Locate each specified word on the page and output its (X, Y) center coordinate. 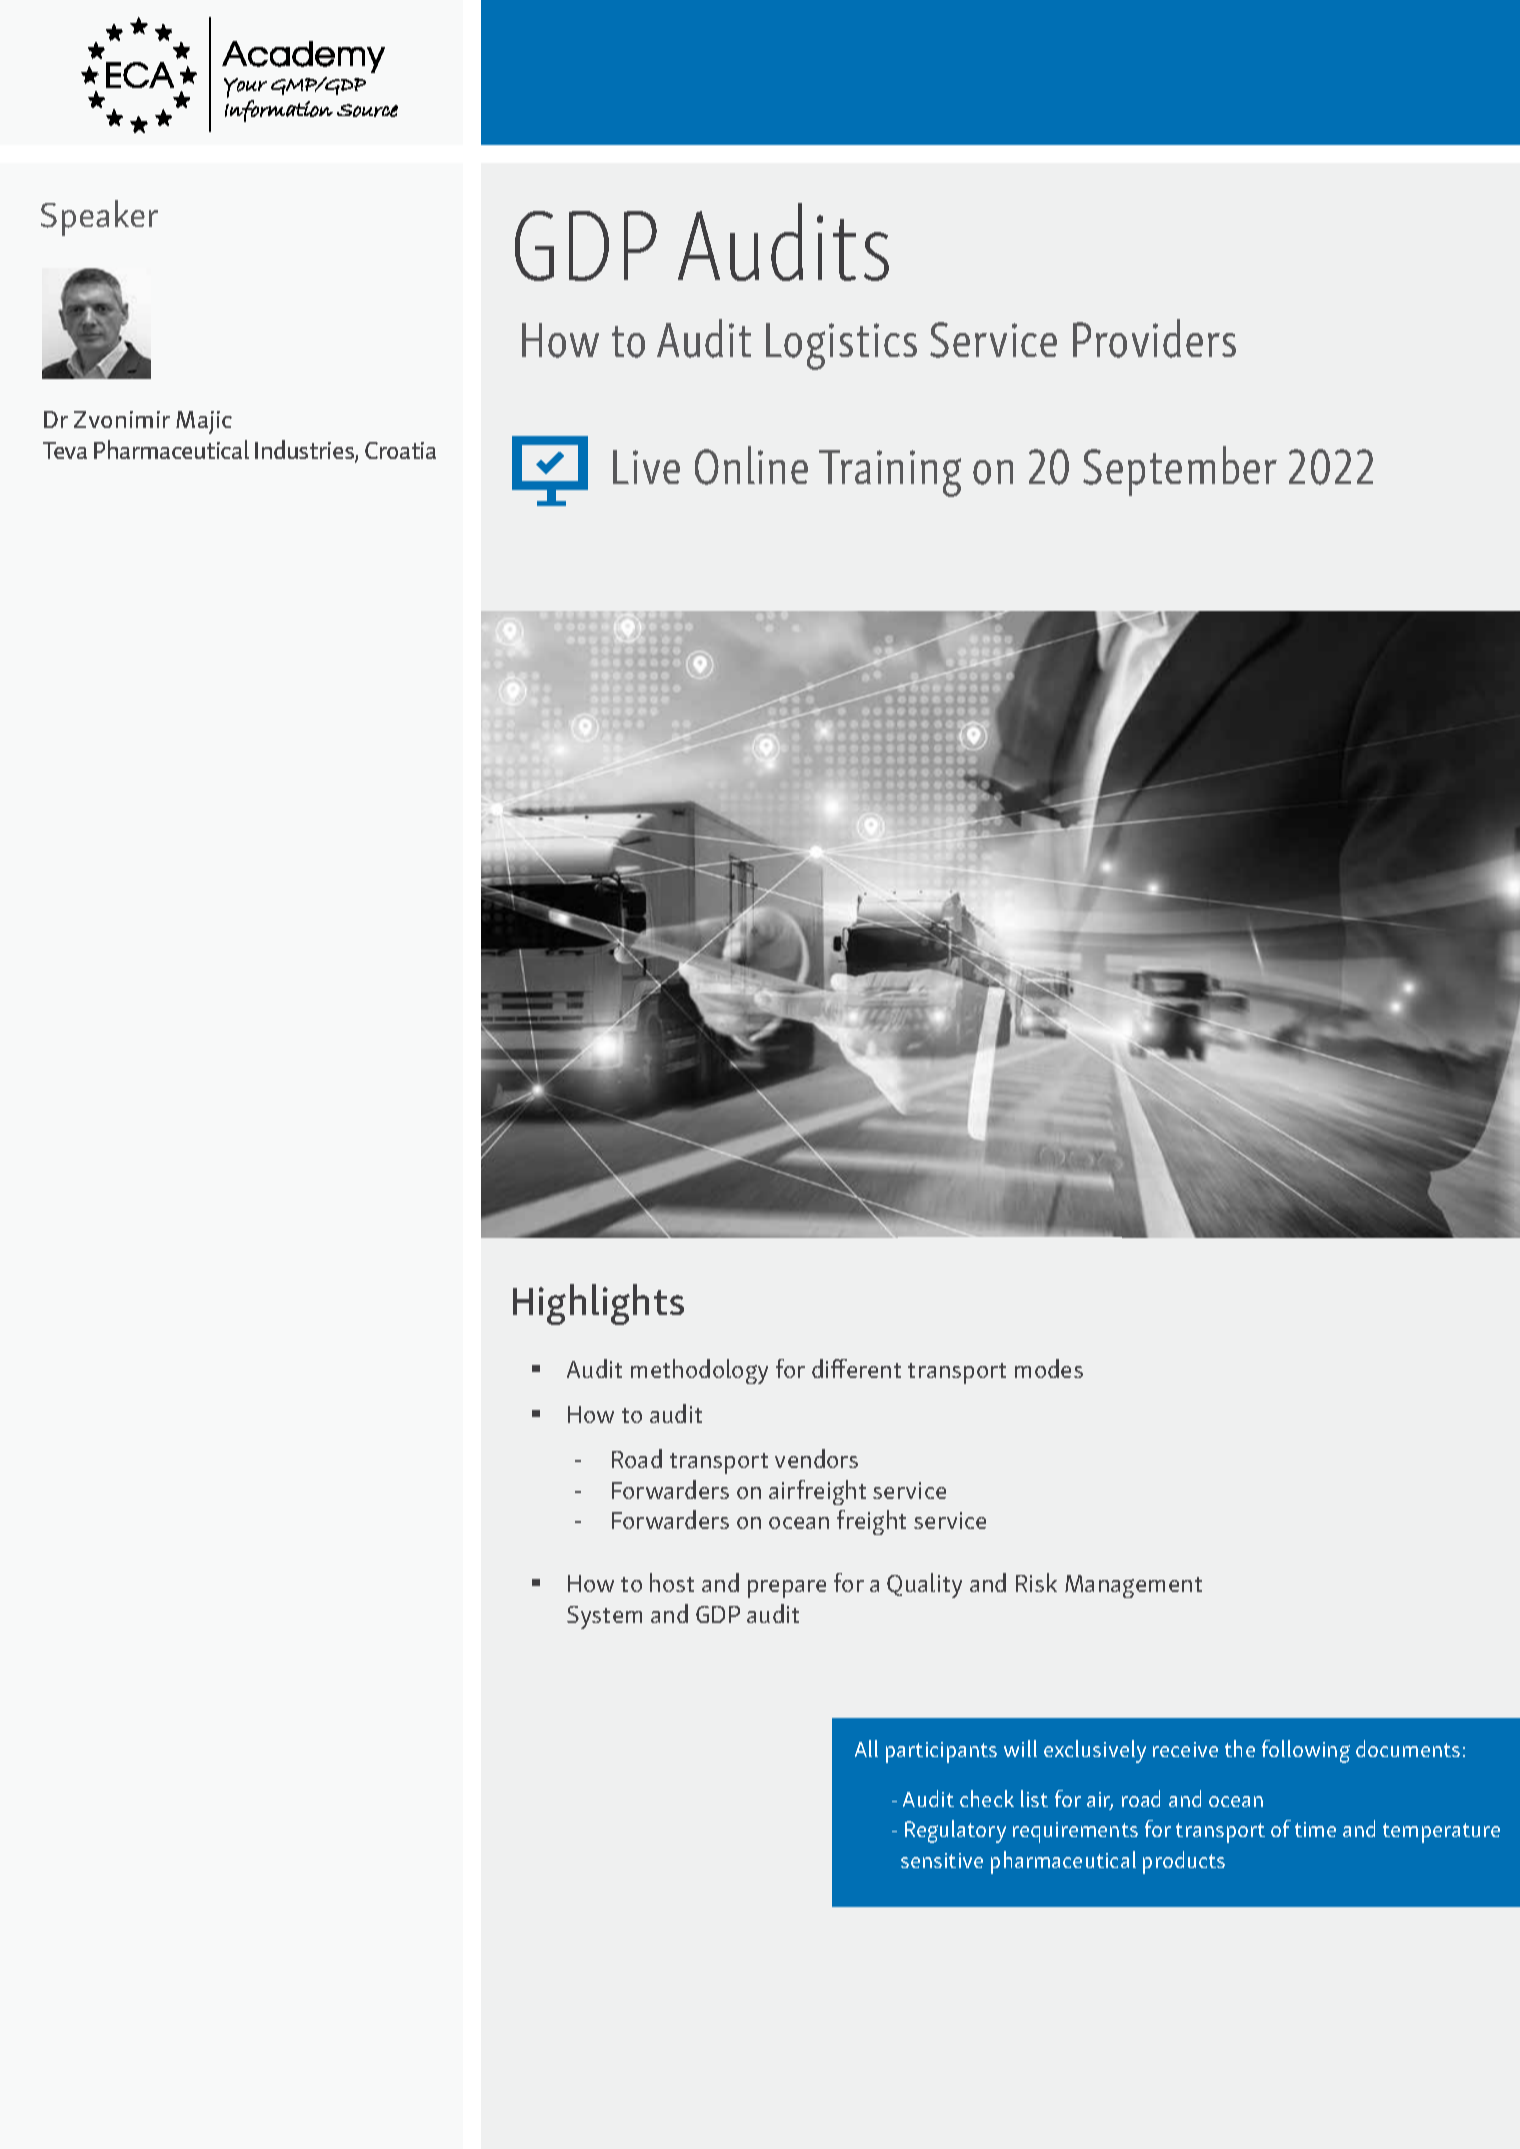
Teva (65, 450)
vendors (816, 1458)
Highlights (598, 1304)
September (1180, 471)
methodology (699, 1371)
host (672, 1582)
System (604, 1617)
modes (1049, 1368)
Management (1133, 1586)
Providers (1154, 338)
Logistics (841, 346)
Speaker (99, 218)
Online (751, 465)
